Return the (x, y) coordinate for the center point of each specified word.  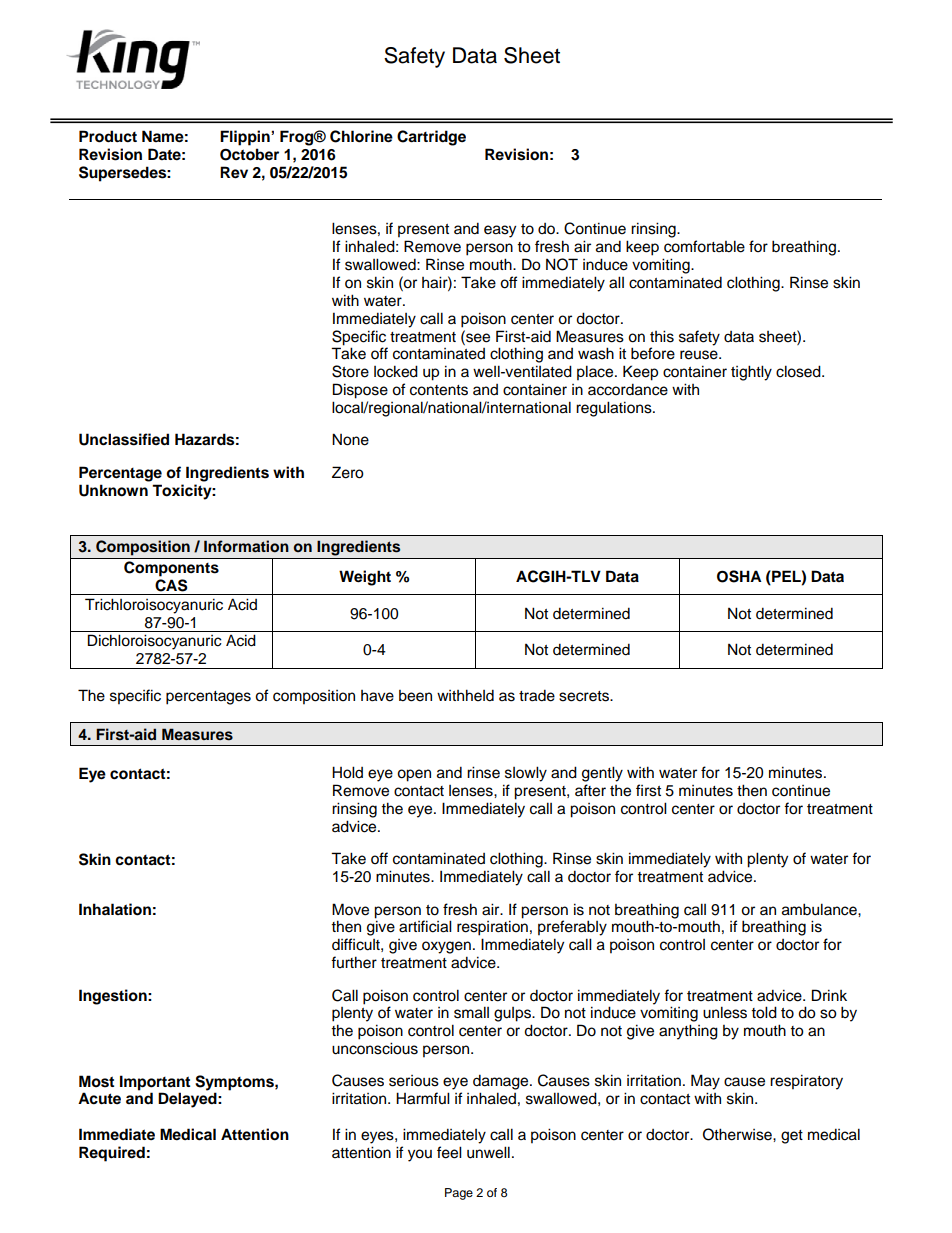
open (414, 775)
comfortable (704, 246)
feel (449, 1152)
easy (500, 231)
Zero (348, 472)
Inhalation (115, 909)
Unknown (113, 490)
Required (112, 1154)
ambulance (820, 909)
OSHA (739, 576)
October (249, 154)
